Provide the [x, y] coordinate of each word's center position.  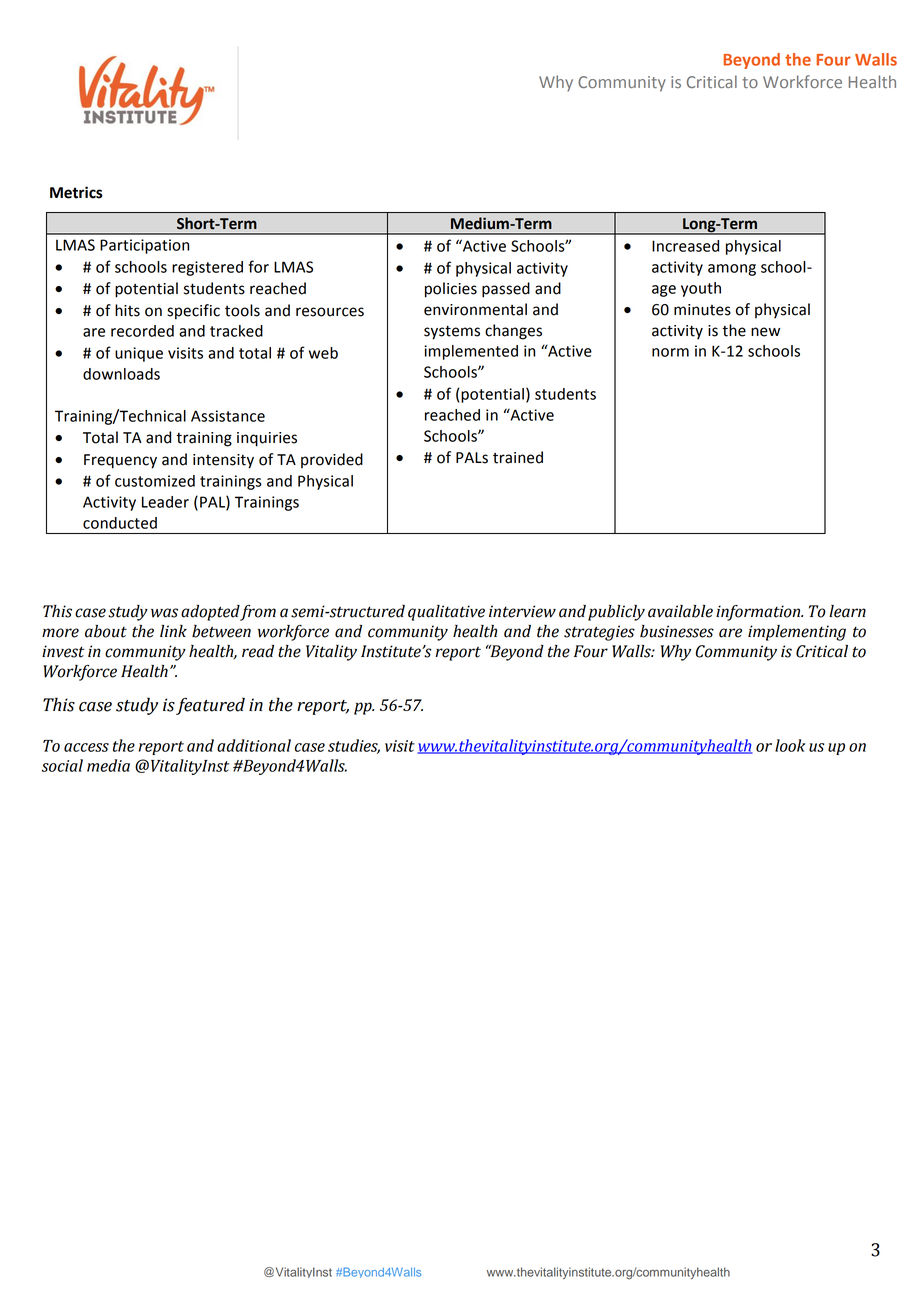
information [759, 613]
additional [254, 745]
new [765, 332]
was [164, 613]
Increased [685, 246]
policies [451, 290]
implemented [471, 352]
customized [155, 481]
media [108, 765]
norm [670, 352]
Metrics [76, 192]
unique [139, 354]
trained [518, 457]
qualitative [446, 613]
